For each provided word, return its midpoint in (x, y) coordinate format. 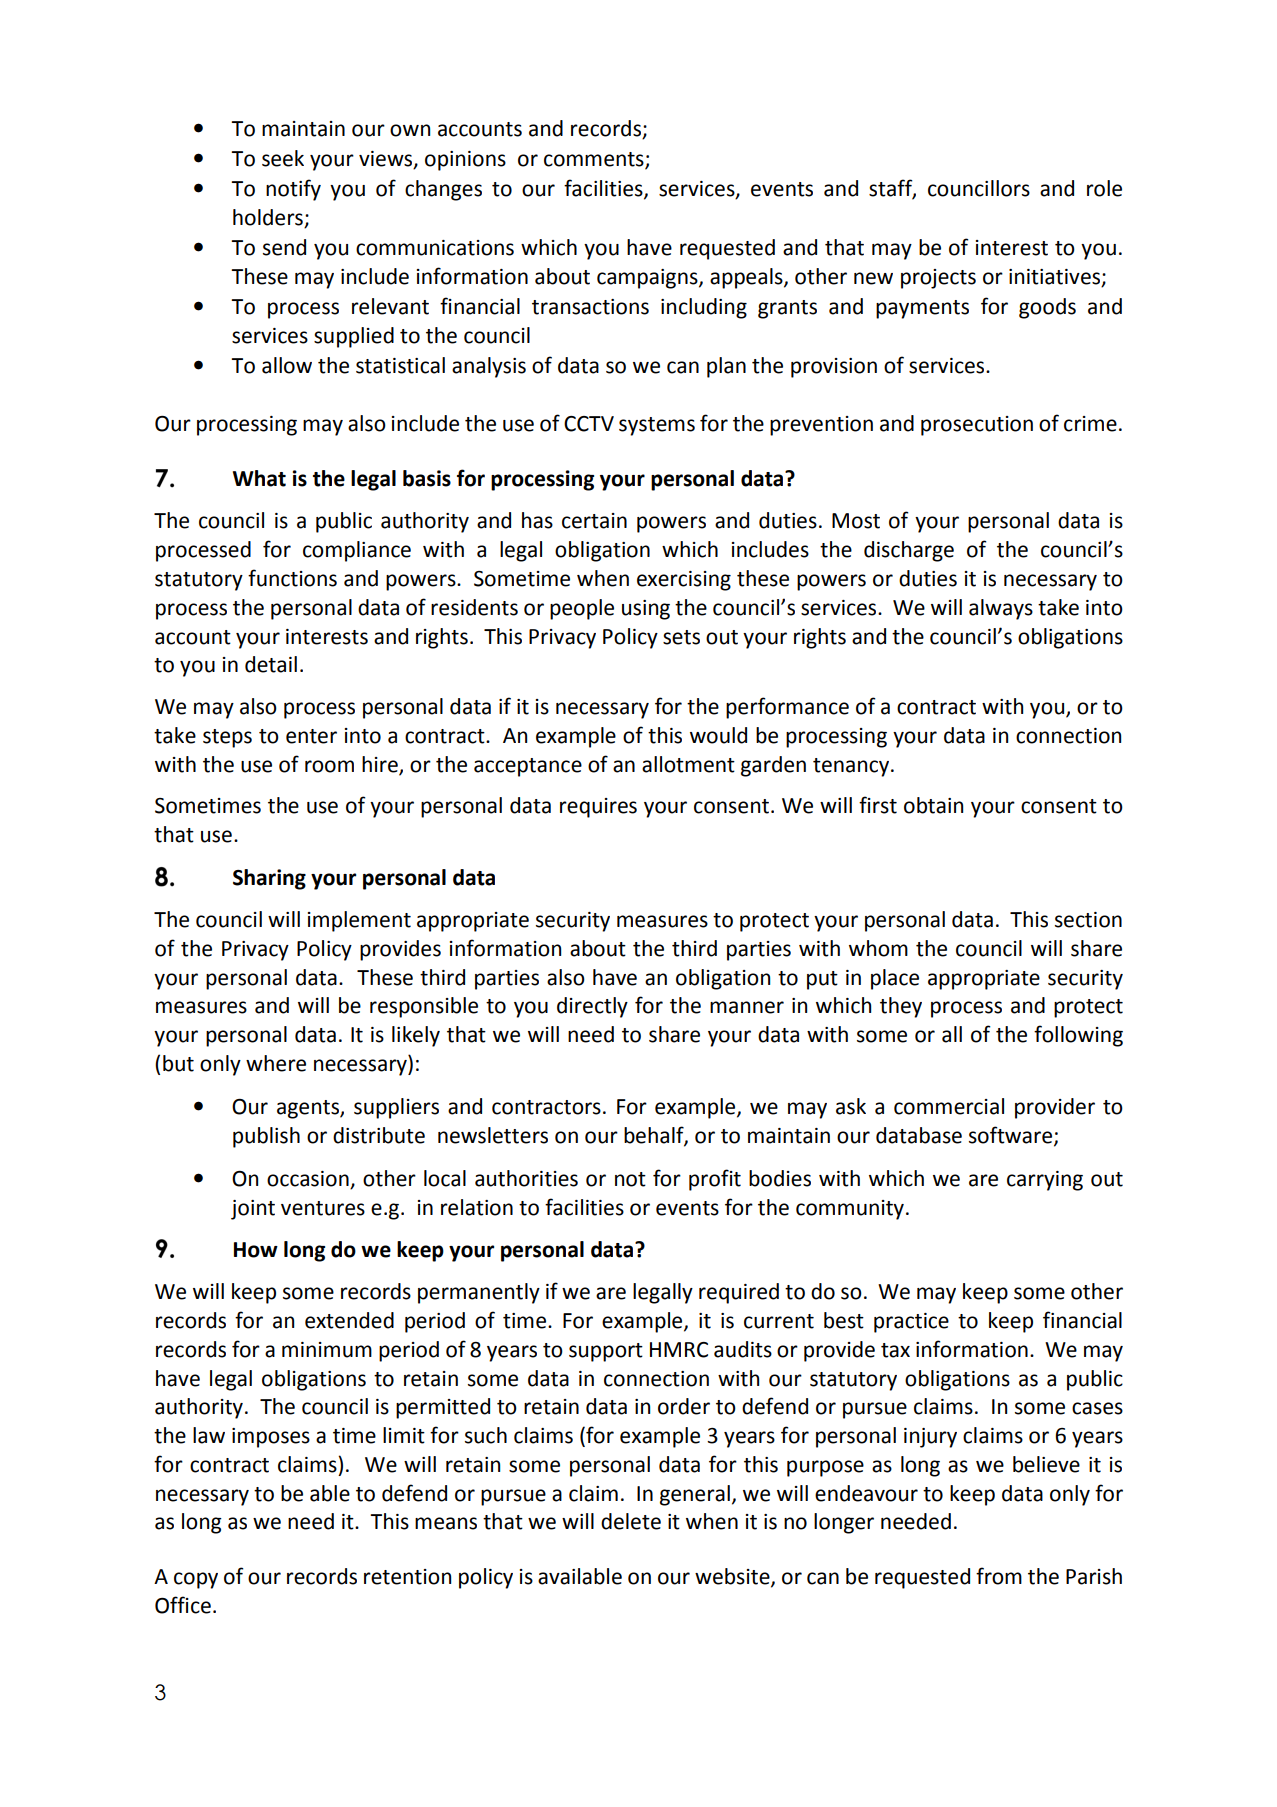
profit (715, 1180)
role (1104, 188)
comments (595, 160)
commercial (949, 1106)
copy (196, 1580)
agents (309, 1109)
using (646, 610)
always (1001, 609)
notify (293, 190)
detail (271, 664)
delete (631, 1521)
